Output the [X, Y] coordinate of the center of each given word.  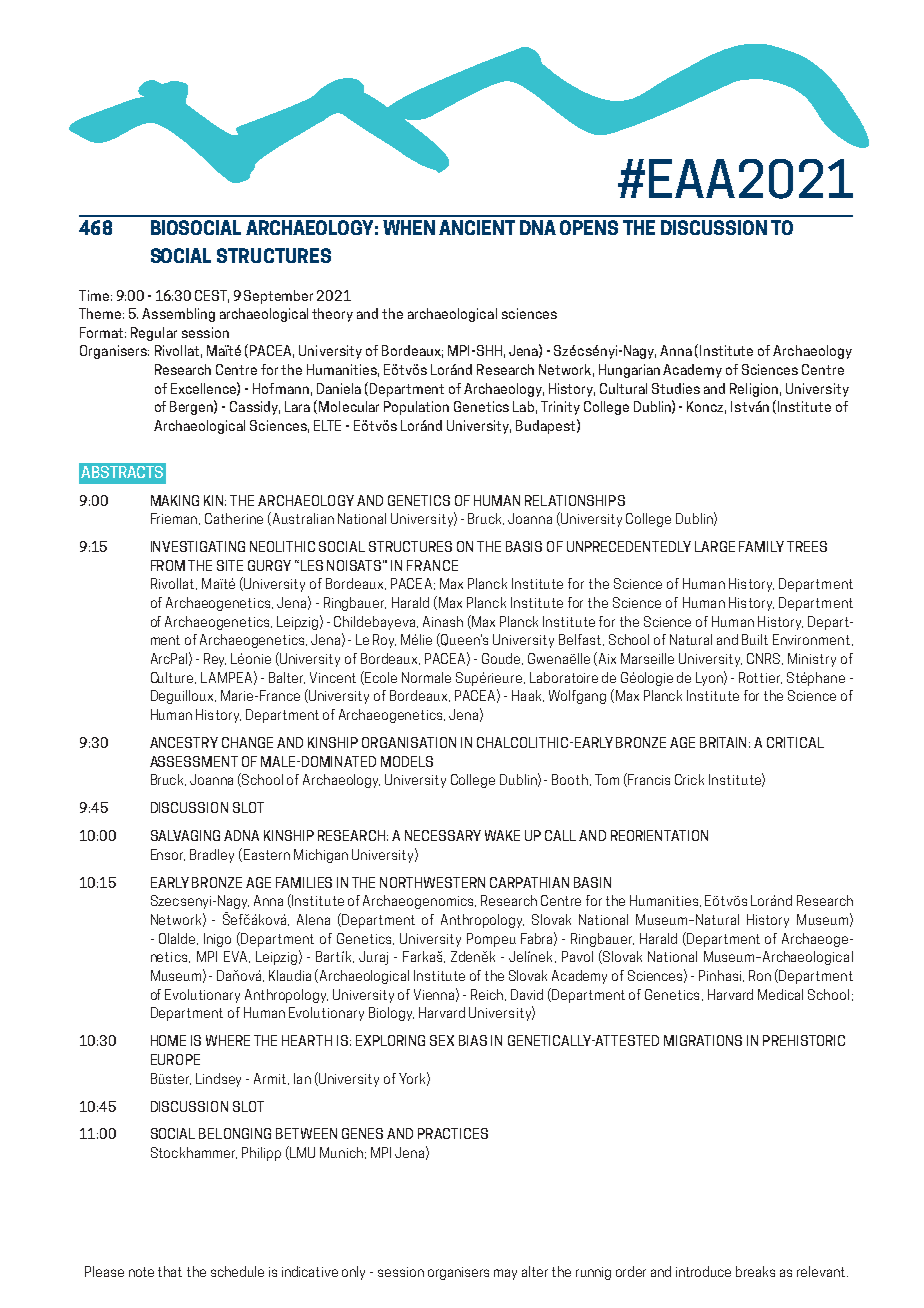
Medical [780, 994]
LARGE [715, 546]
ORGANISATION [409, 742]
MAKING [175, 500]
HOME [168, 1040]
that [170, 1271]
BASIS [524, 546]
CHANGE [247, 742]
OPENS [589, 227]
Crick [689, 779]
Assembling [178, 315]
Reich [488, 995]
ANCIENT [477, 227]
